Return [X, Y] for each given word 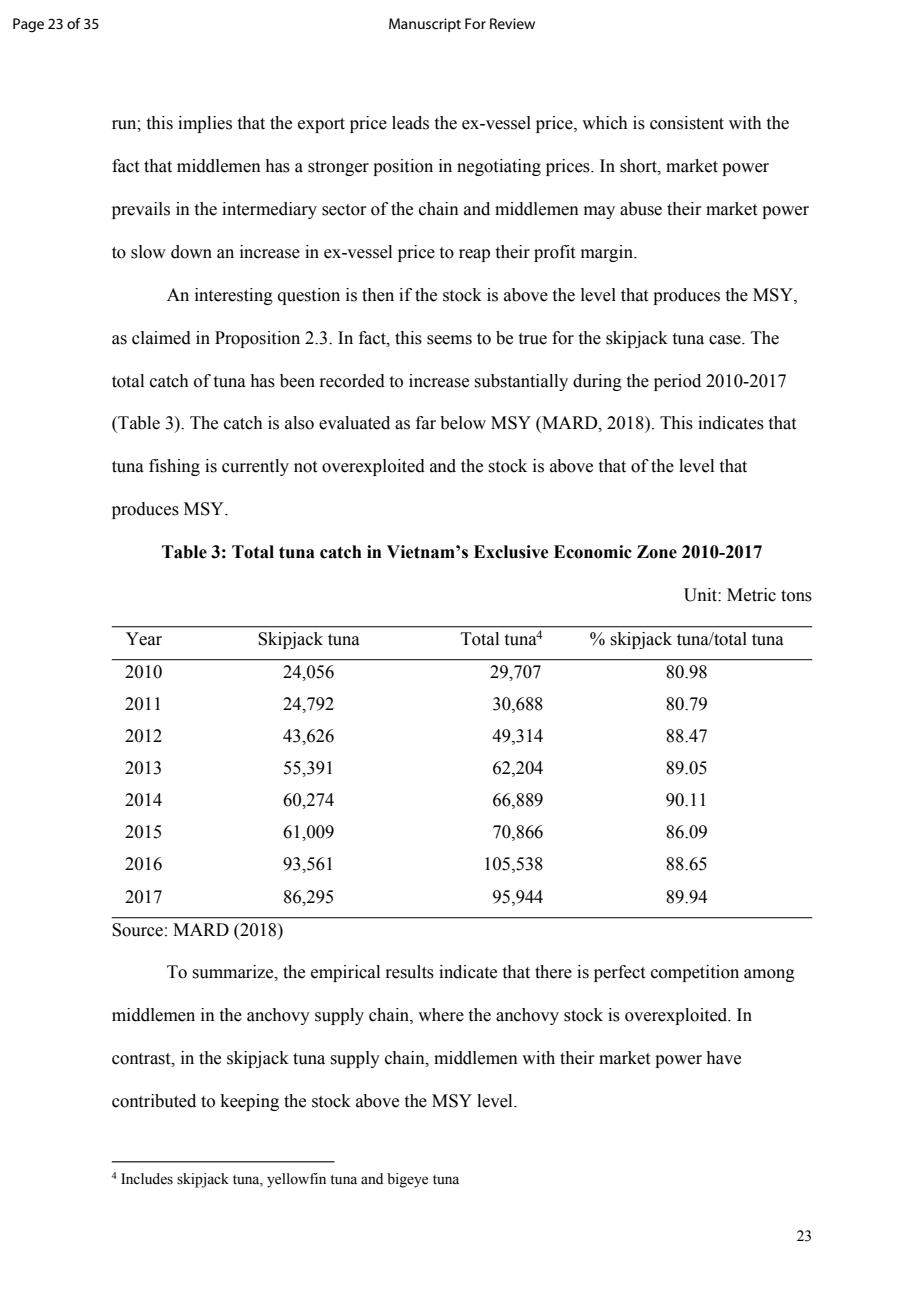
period [677, 382]
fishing [174, 467]
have [723, 1058]
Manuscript [425, 25]
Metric [751, 595]
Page [28, 25]
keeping [250, 1102]
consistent [687, 123]
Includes [147, 1179]
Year [144, 639]
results [409, 972]
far [426, 423]
